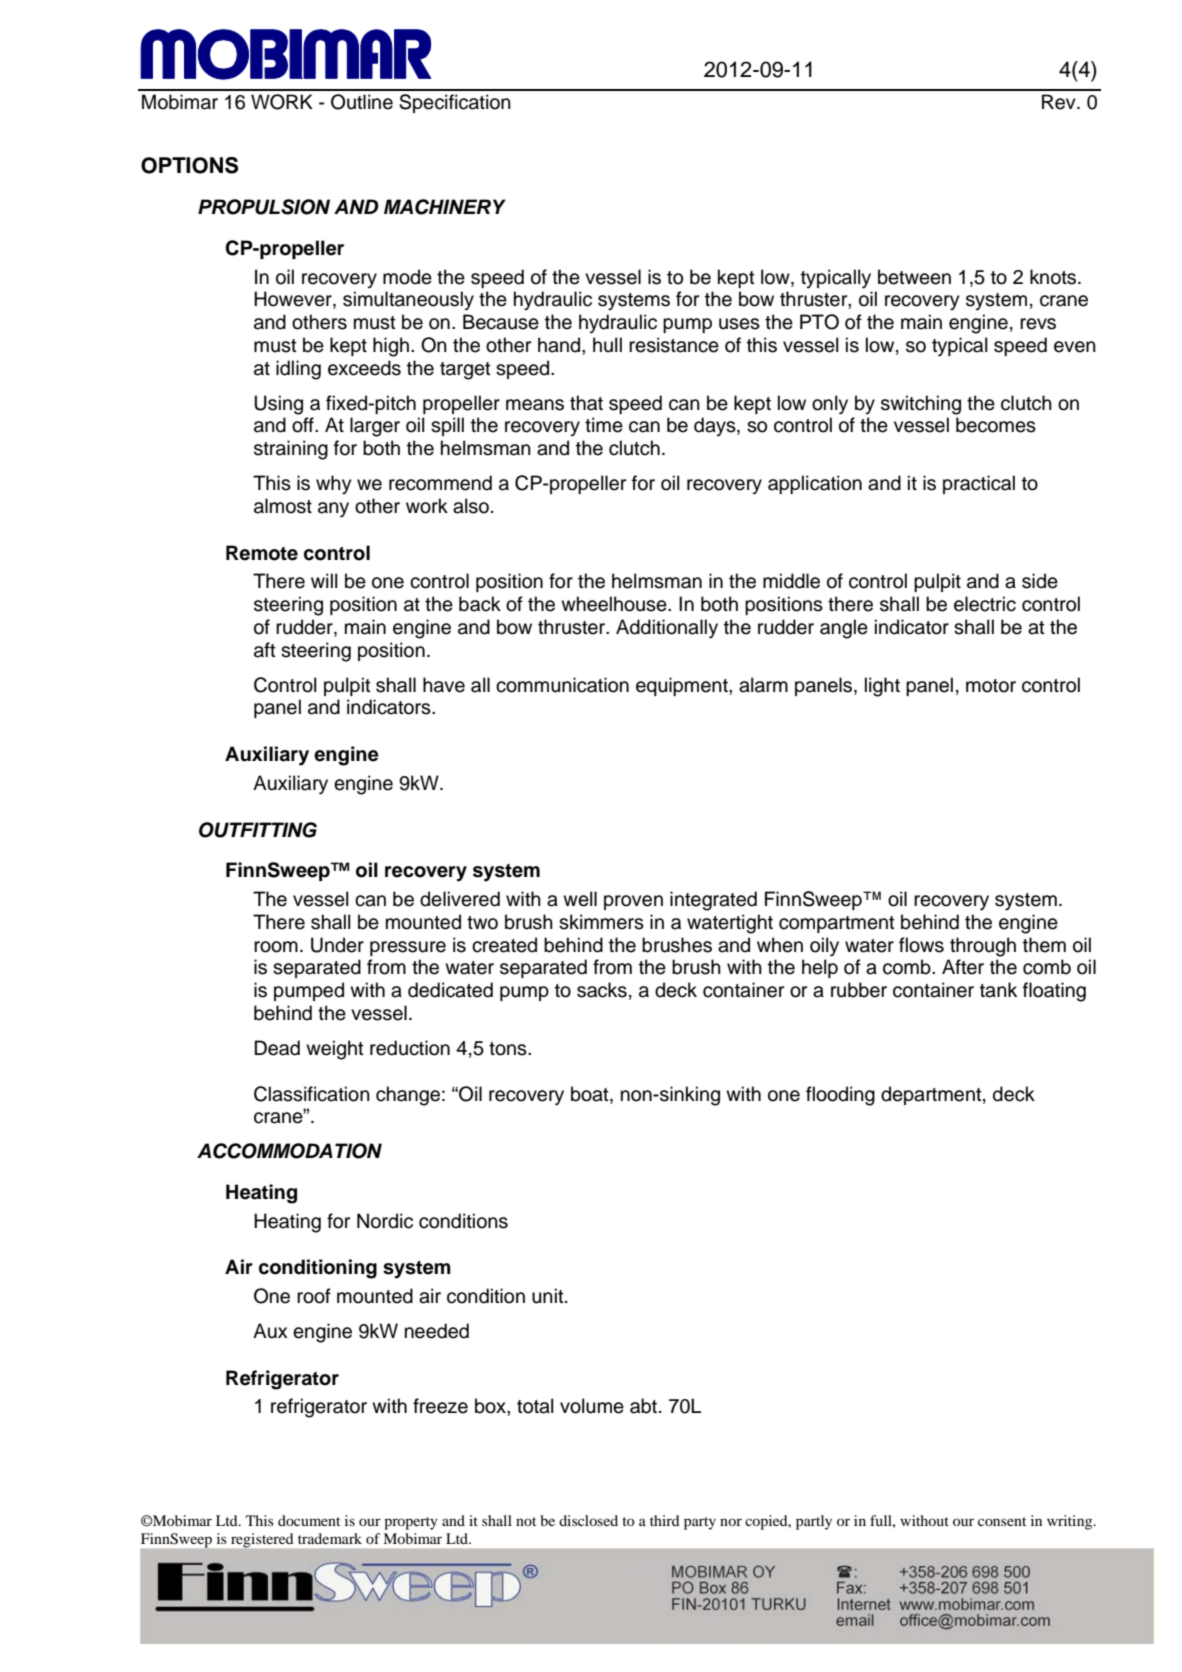  Describe the element at coordinates (985, 604) in the screenshot. I see `electric` at that location.
